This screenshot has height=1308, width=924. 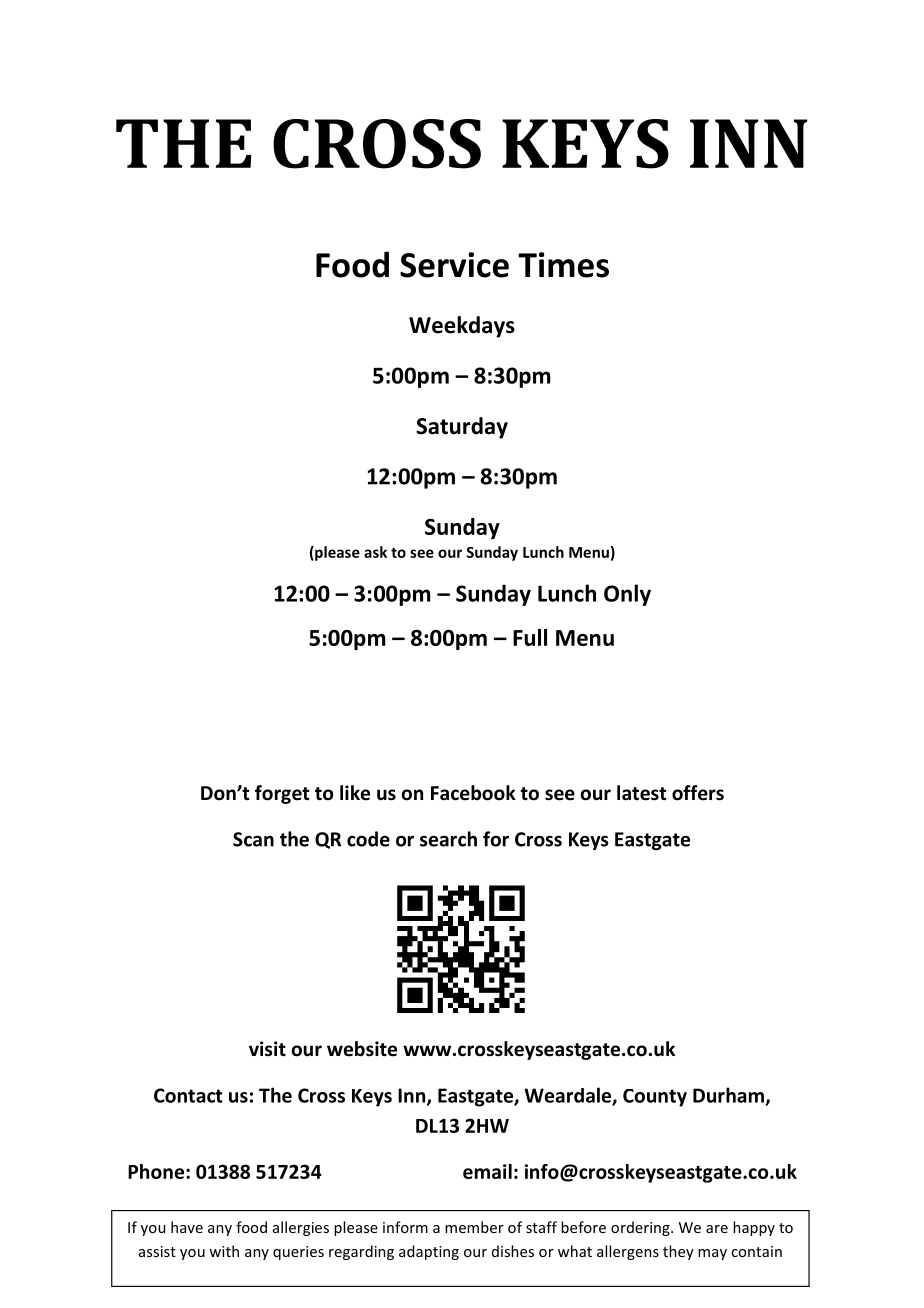 What do you see at coordinates (462, 327) in the screenshot?
I see `Weekdays` at bounding box center [462, 327].
